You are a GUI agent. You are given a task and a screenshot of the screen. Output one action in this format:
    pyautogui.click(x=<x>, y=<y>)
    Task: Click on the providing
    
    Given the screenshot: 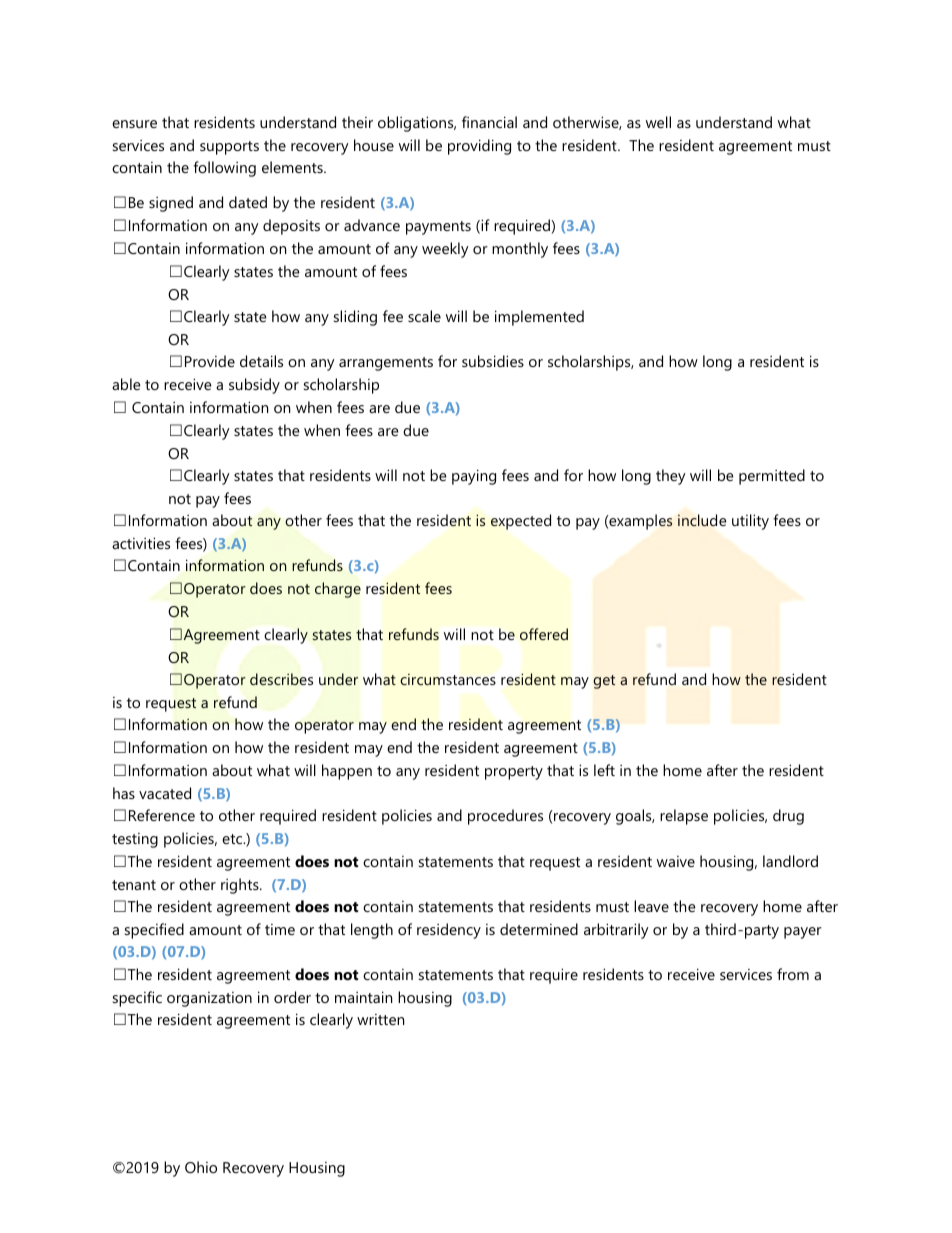 What is the action you would take?
    pyautogui.click(x=479, y=147)
